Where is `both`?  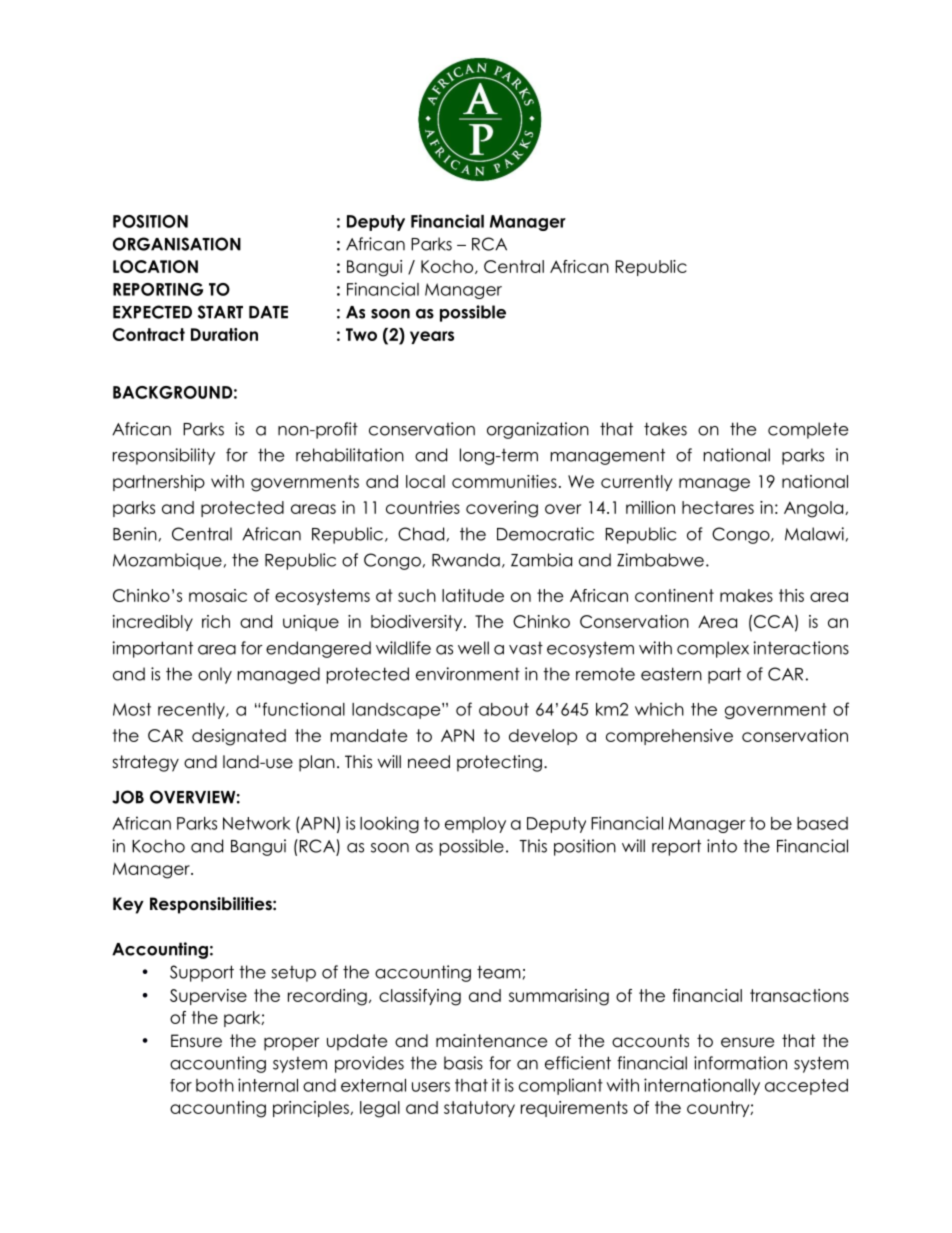
both is located at coordinates (215, 1085).
